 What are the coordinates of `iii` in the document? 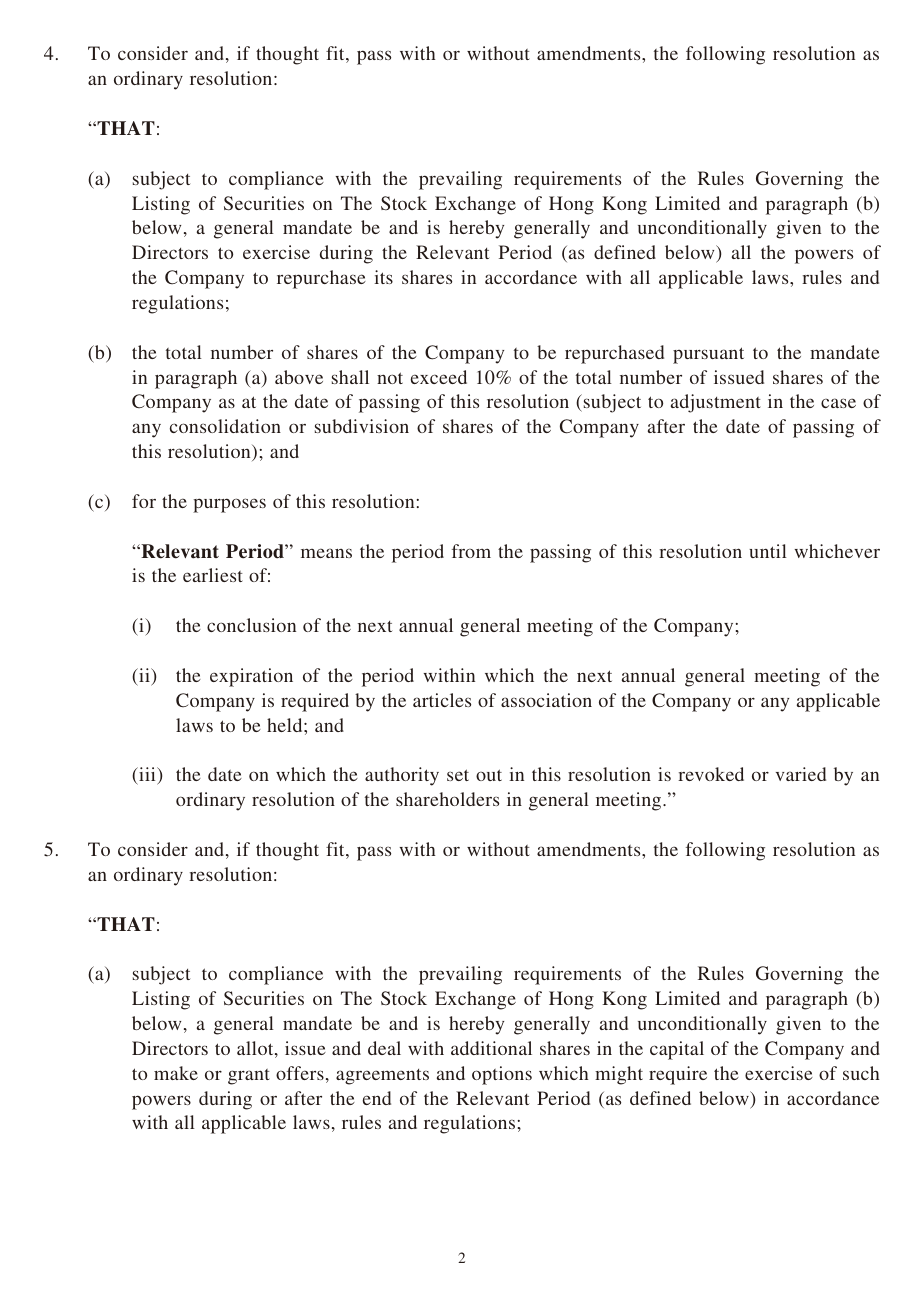 It's located at (147, 774).
